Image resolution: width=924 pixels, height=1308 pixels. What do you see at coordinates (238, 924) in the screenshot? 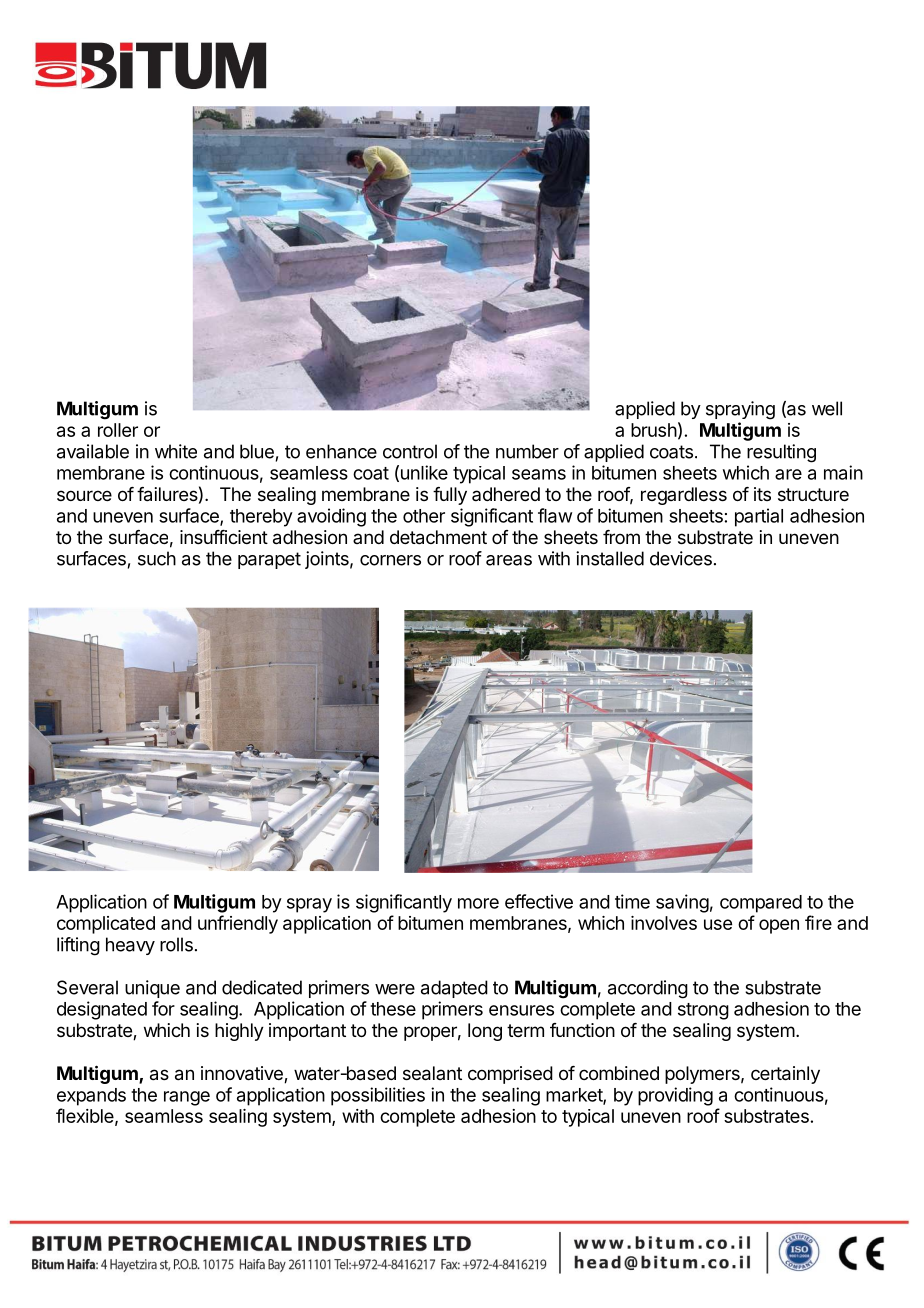
I see `unfriendly` at bounding box center [238, 924].
